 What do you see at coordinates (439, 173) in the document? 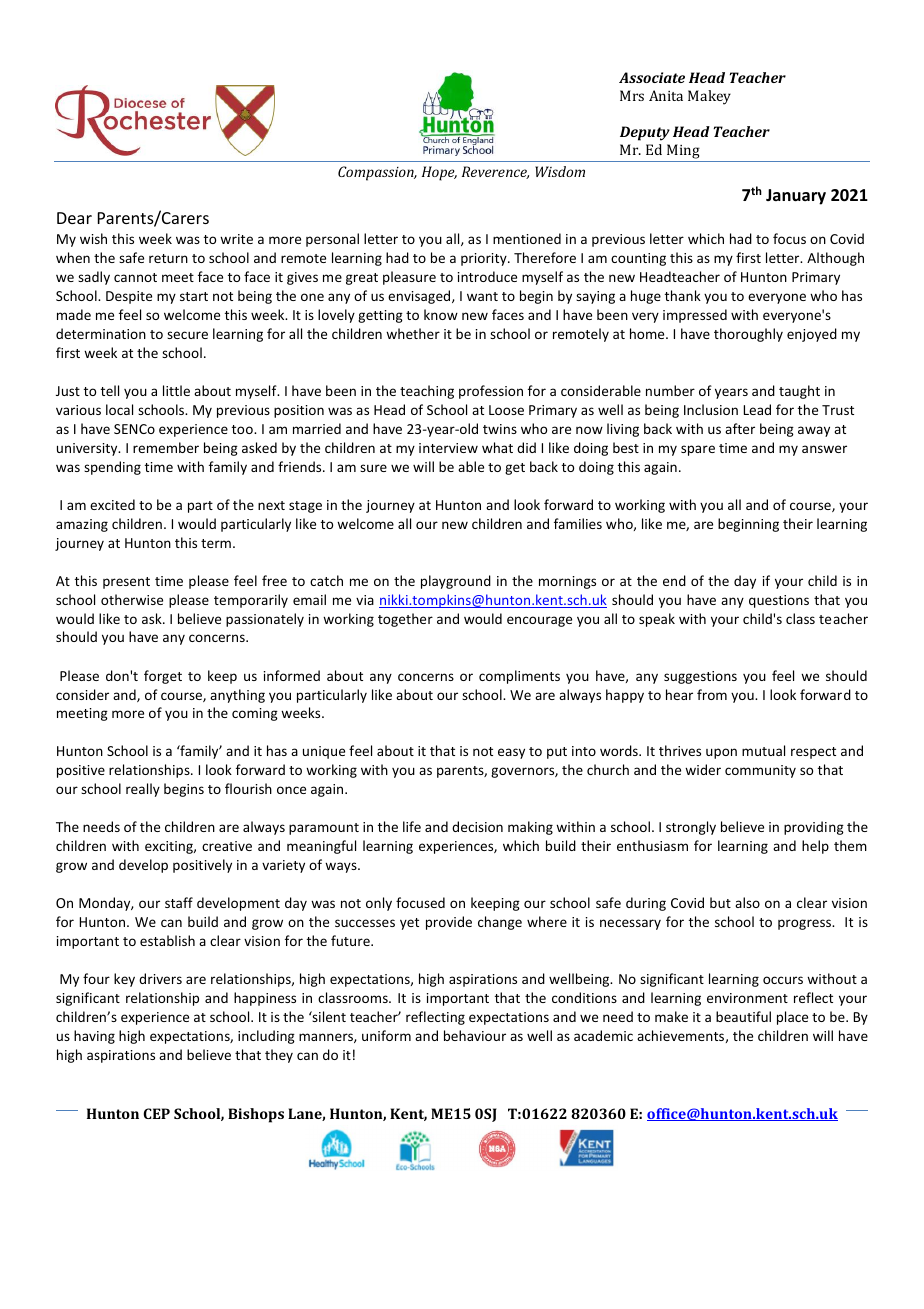
I see `Hope` at bounding box center [439, 173].
